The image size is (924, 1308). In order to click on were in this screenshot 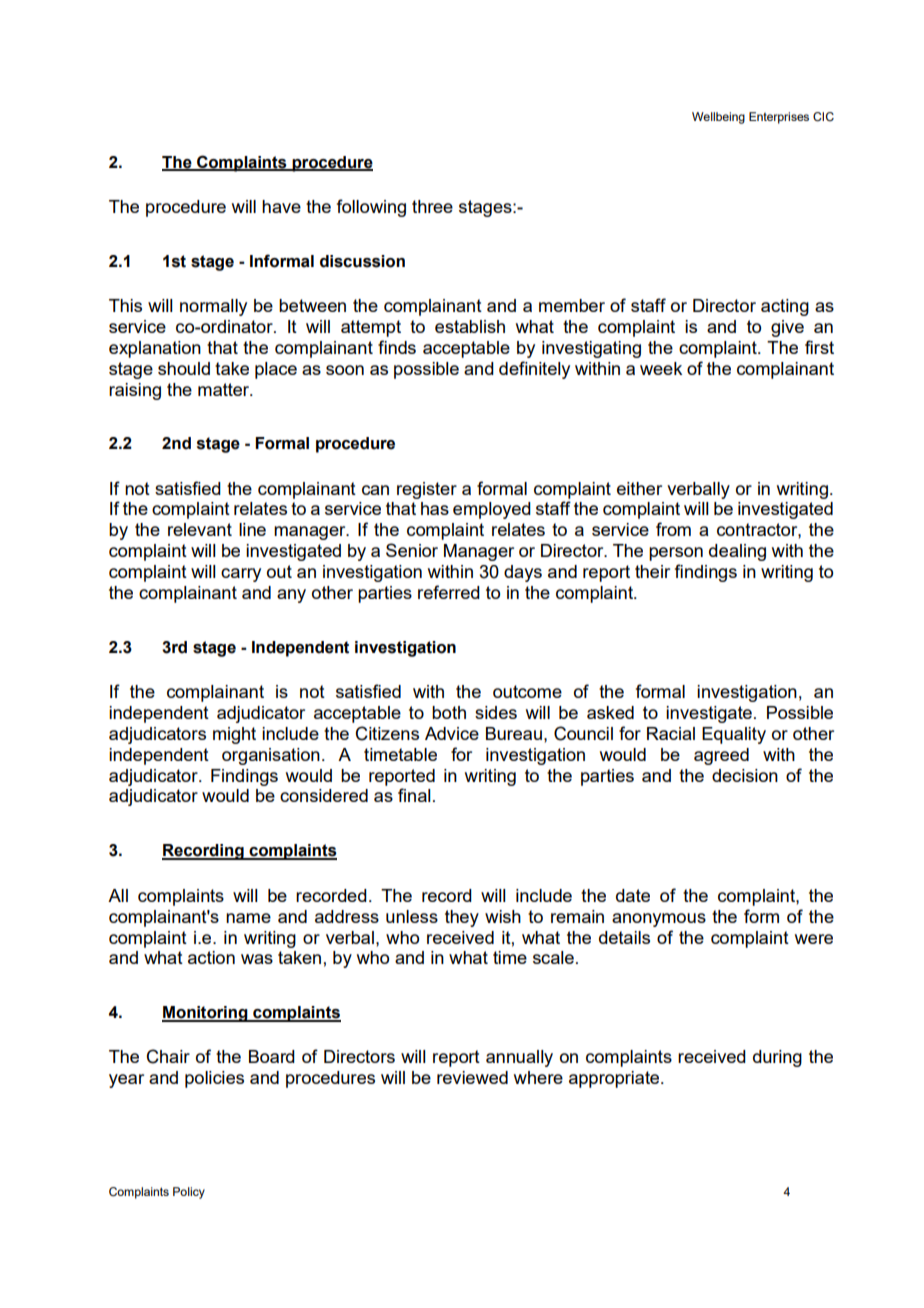, I will do `click(814, 939)`.
